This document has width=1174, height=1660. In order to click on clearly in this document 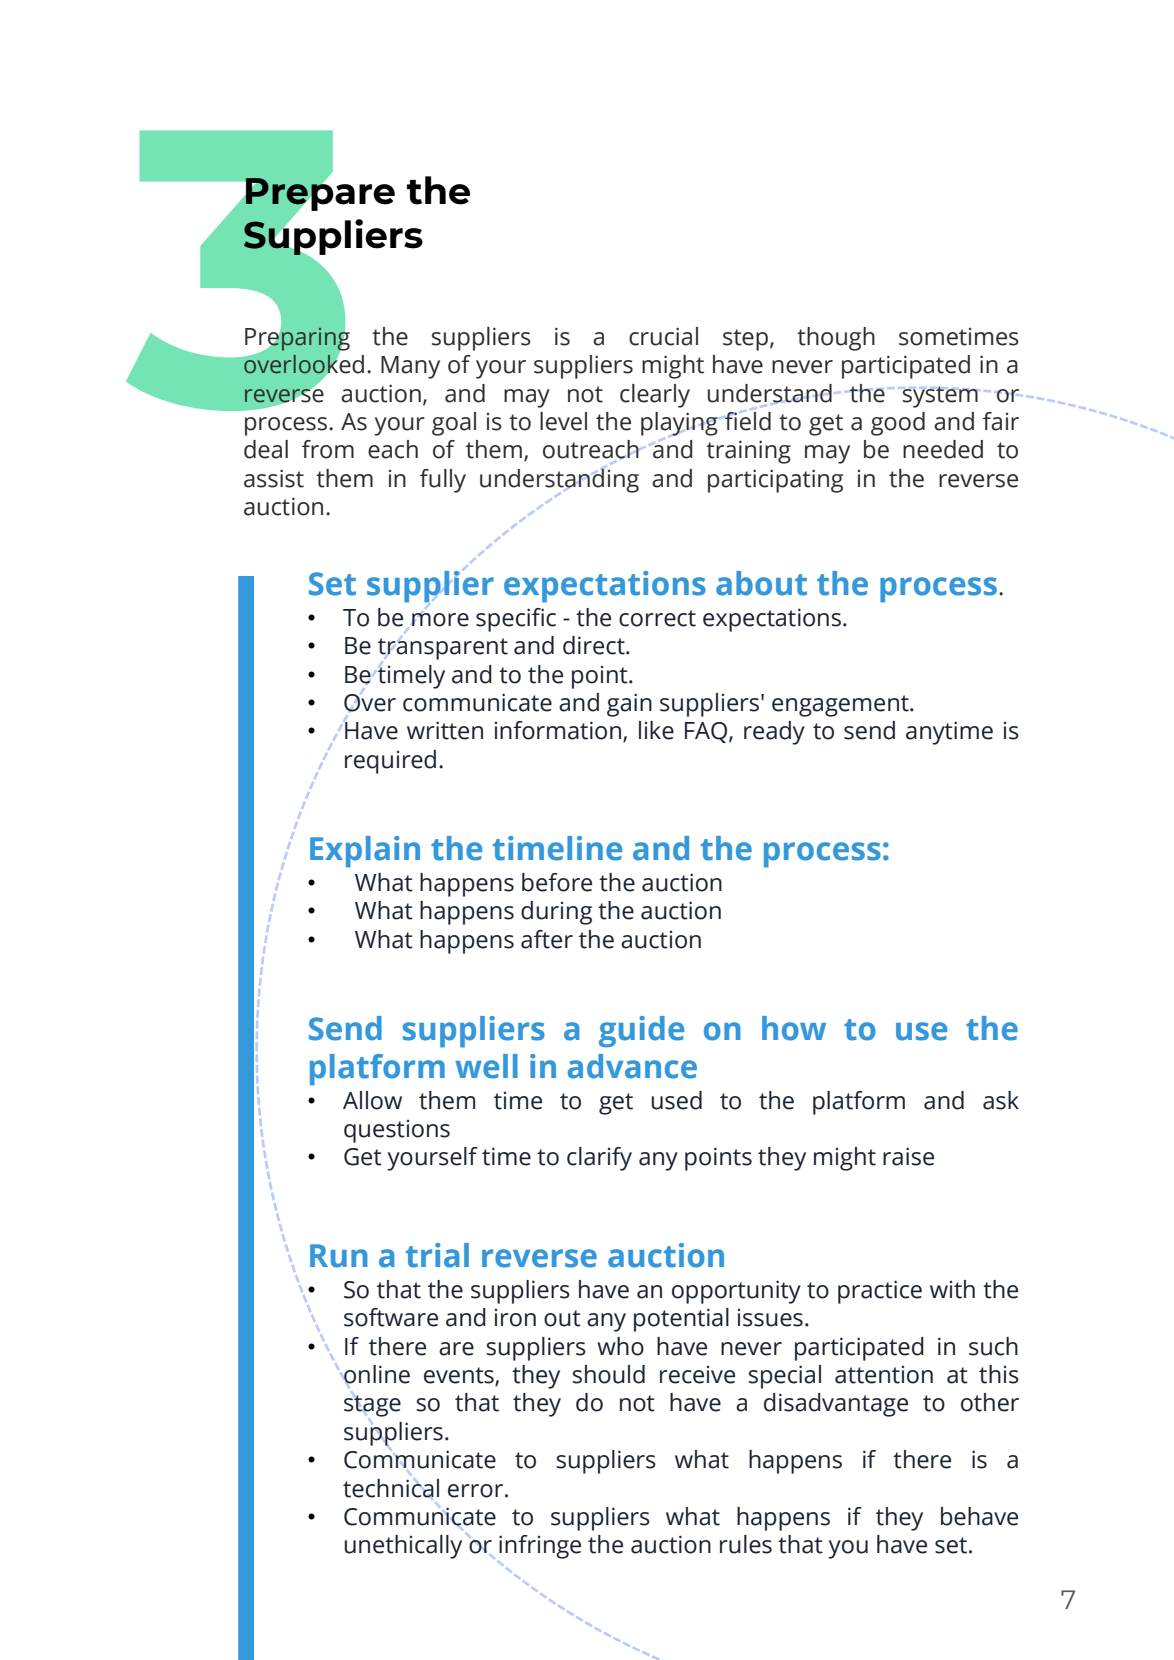, I will do `click(655, 396)`.
